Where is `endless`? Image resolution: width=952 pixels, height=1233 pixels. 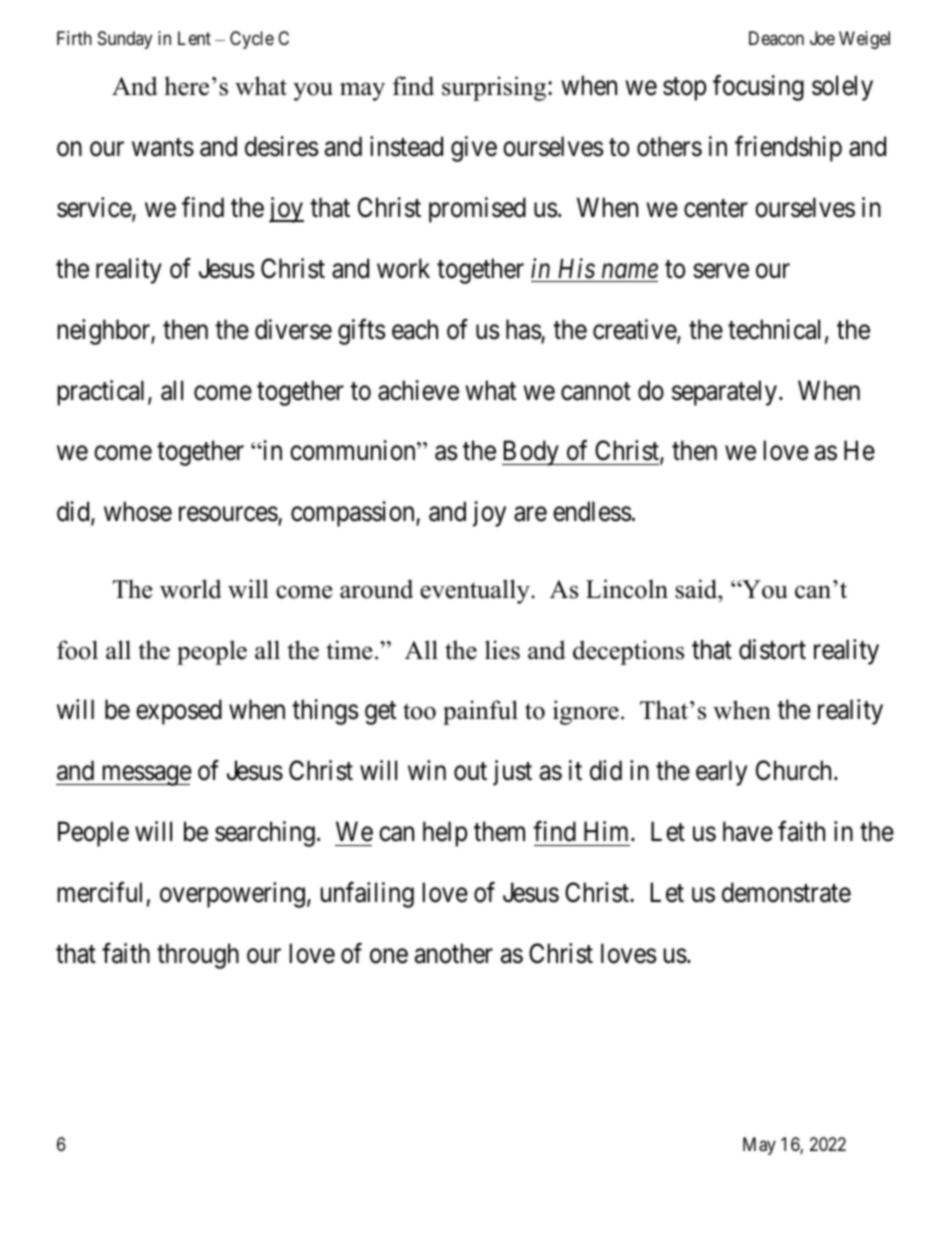
endless is located at coordinates (592, 511).
